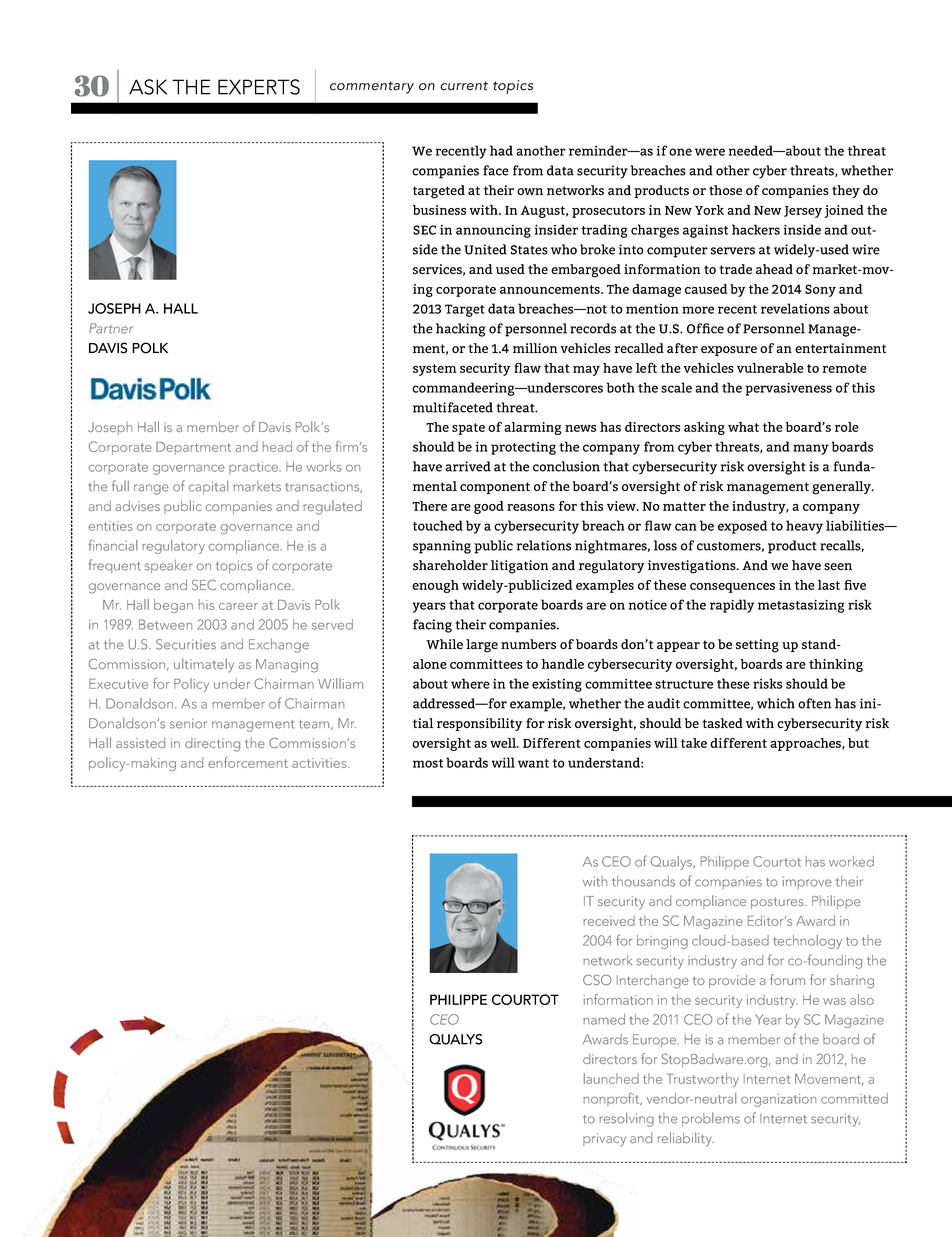  Describe the element at coordinates (535, 348) in the page. I see `million` at that location.
